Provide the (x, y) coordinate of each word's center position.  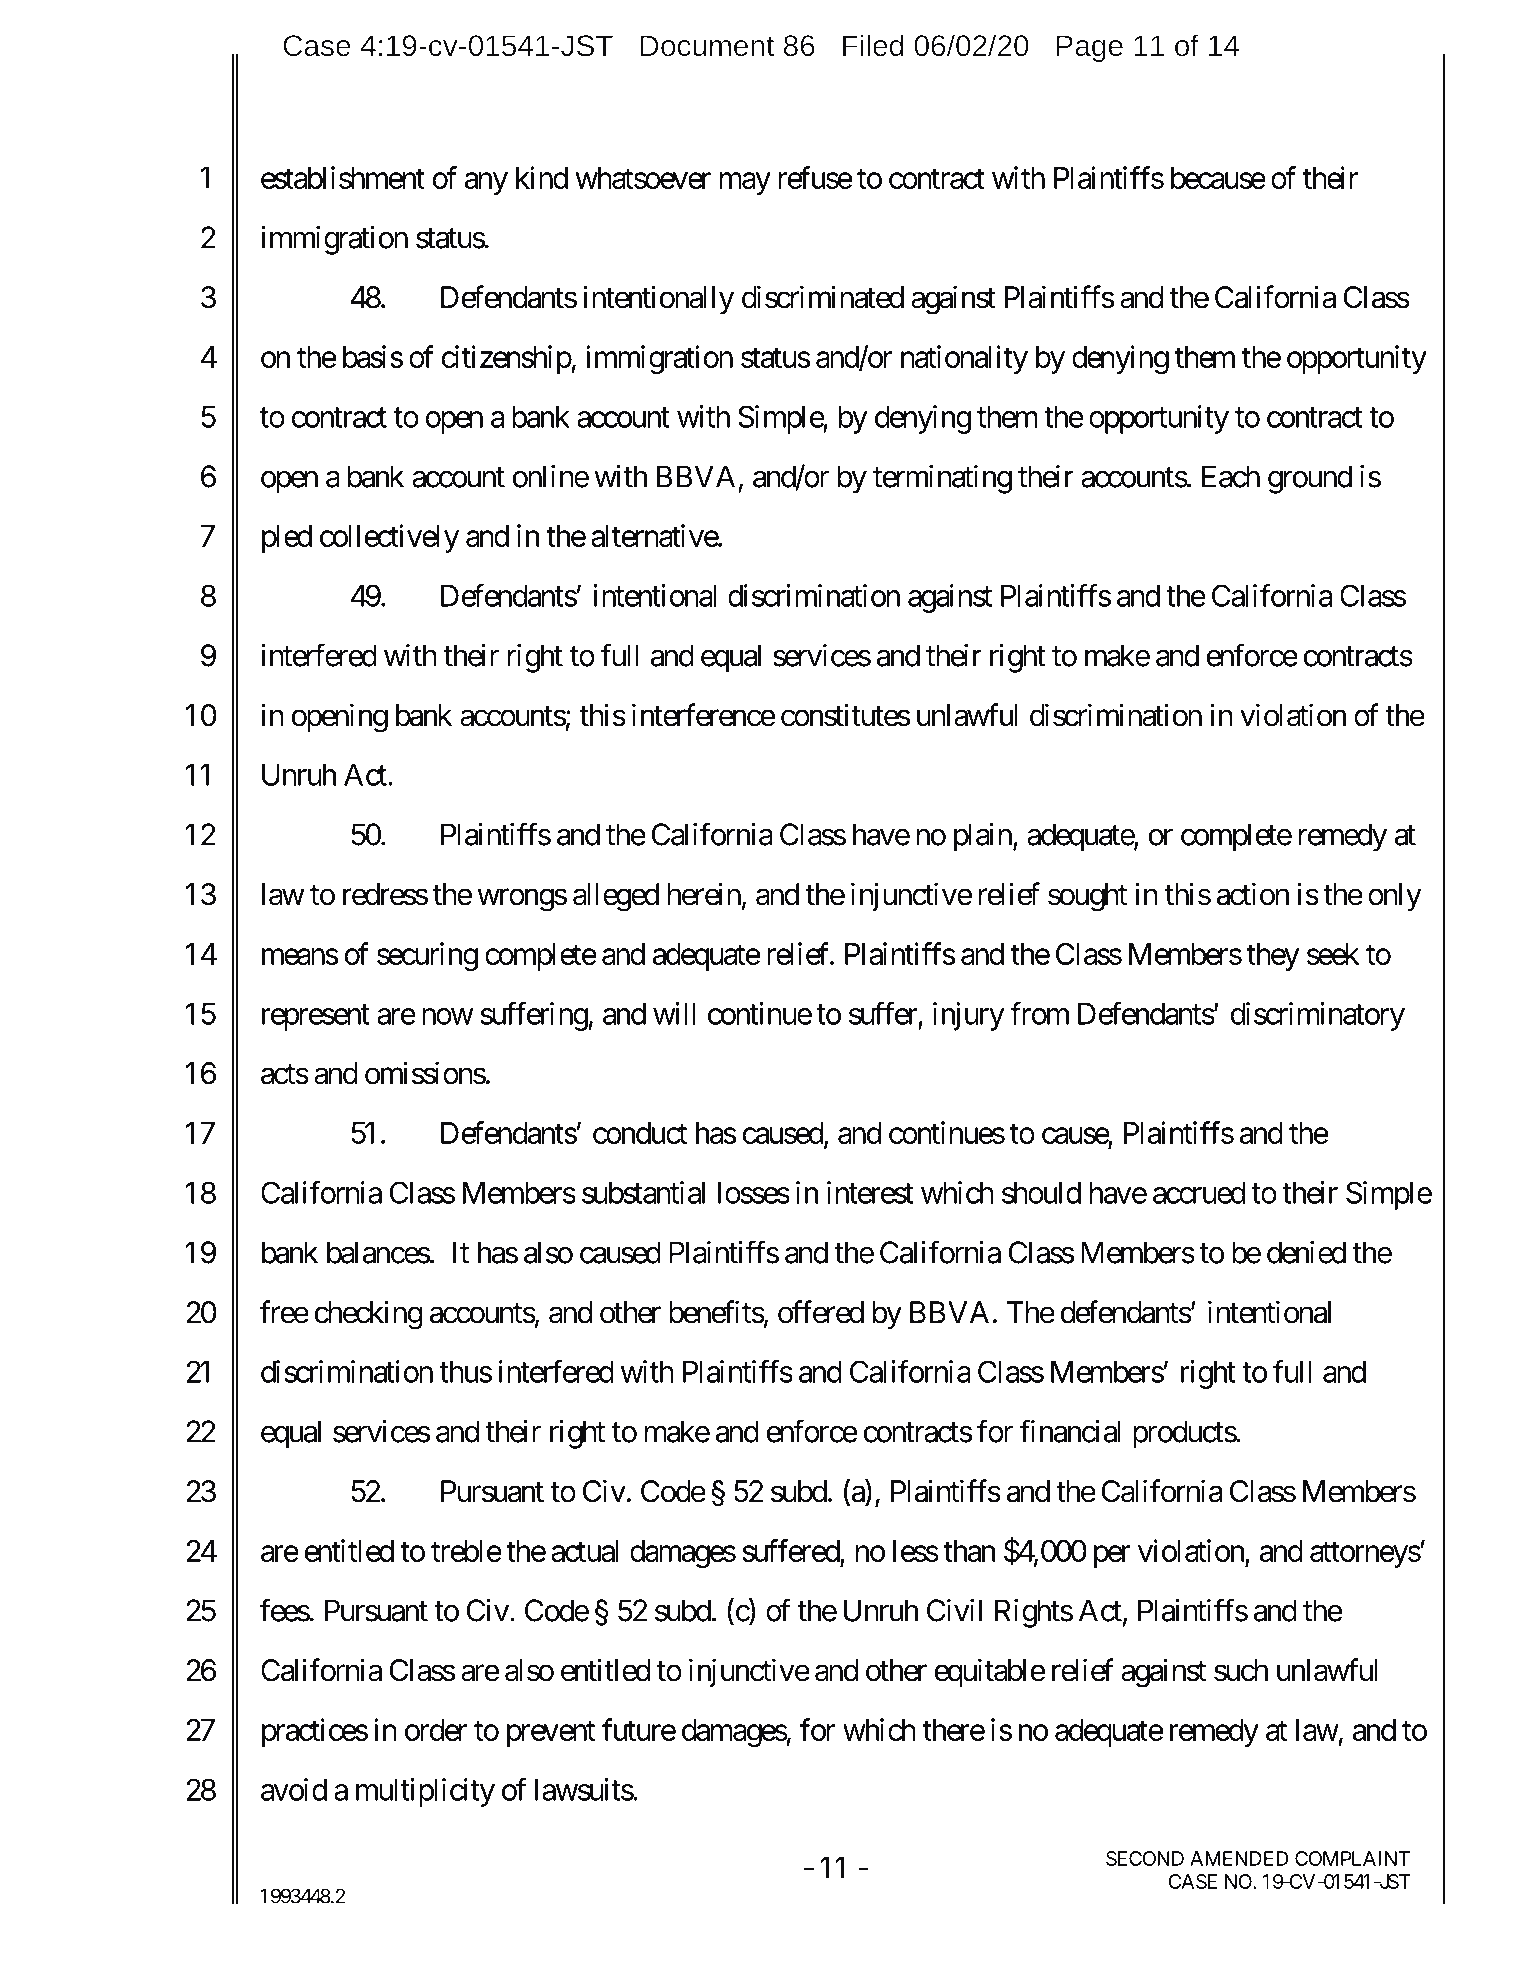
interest (870, 1192)
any (486, 183)
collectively (389, 538)
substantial (643, 1192)
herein (704, 894)
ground (1310, 479)
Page (1089, 48)
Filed (873, 45)
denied (1306, 1252)
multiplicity (425, 1792)
